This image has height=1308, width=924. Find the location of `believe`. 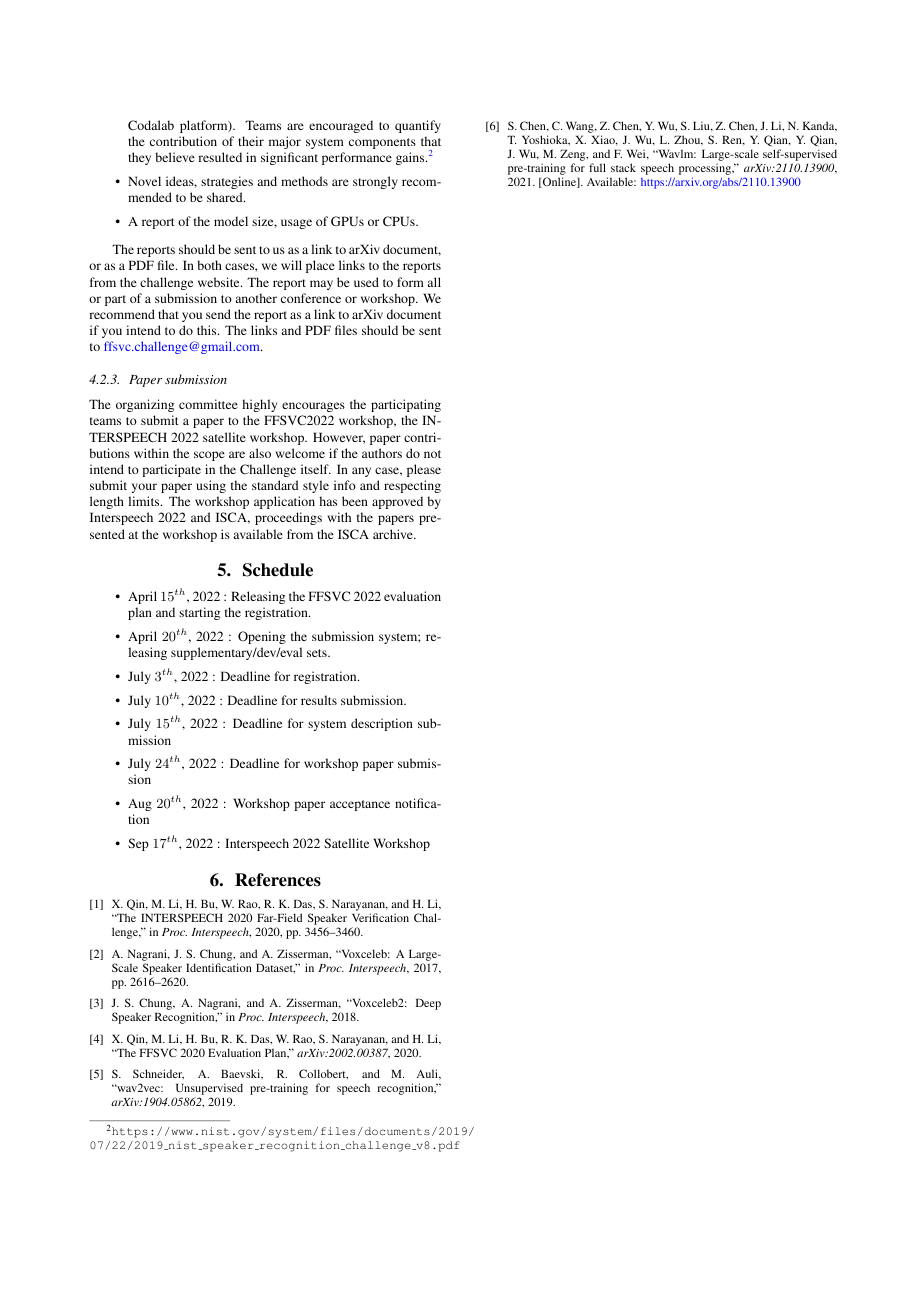

believe is located at coordinates (175, 157).
